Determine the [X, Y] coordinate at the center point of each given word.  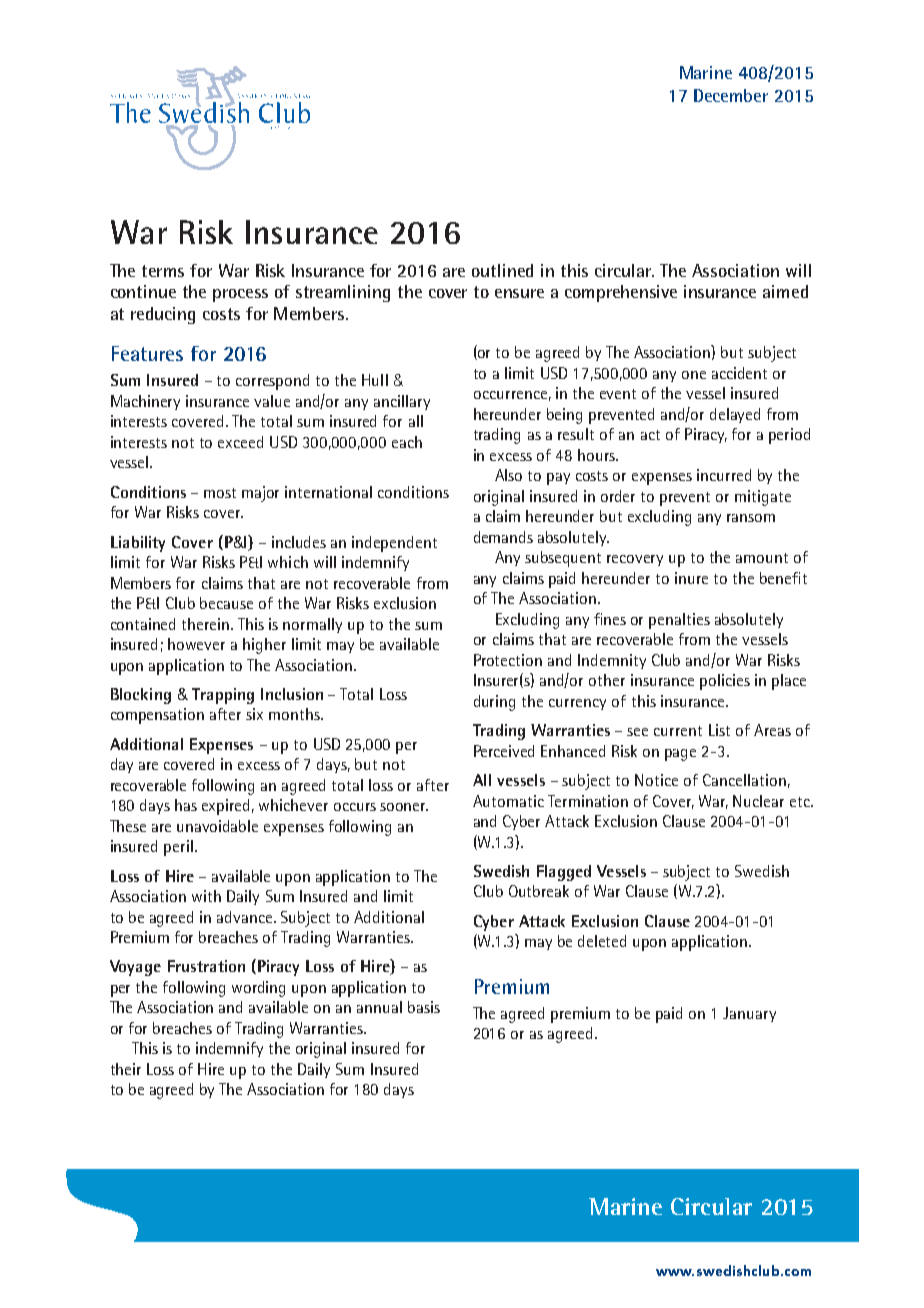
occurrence [510, 395]
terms [163, 271]
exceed [240, 442]
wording [258, 989]
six [254, 714]
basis [424, 1007]
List [719, 730]
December [731, 95]
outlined [502, 270]
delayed [735, 415]
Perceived [504, 751]
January [749, 1014]
